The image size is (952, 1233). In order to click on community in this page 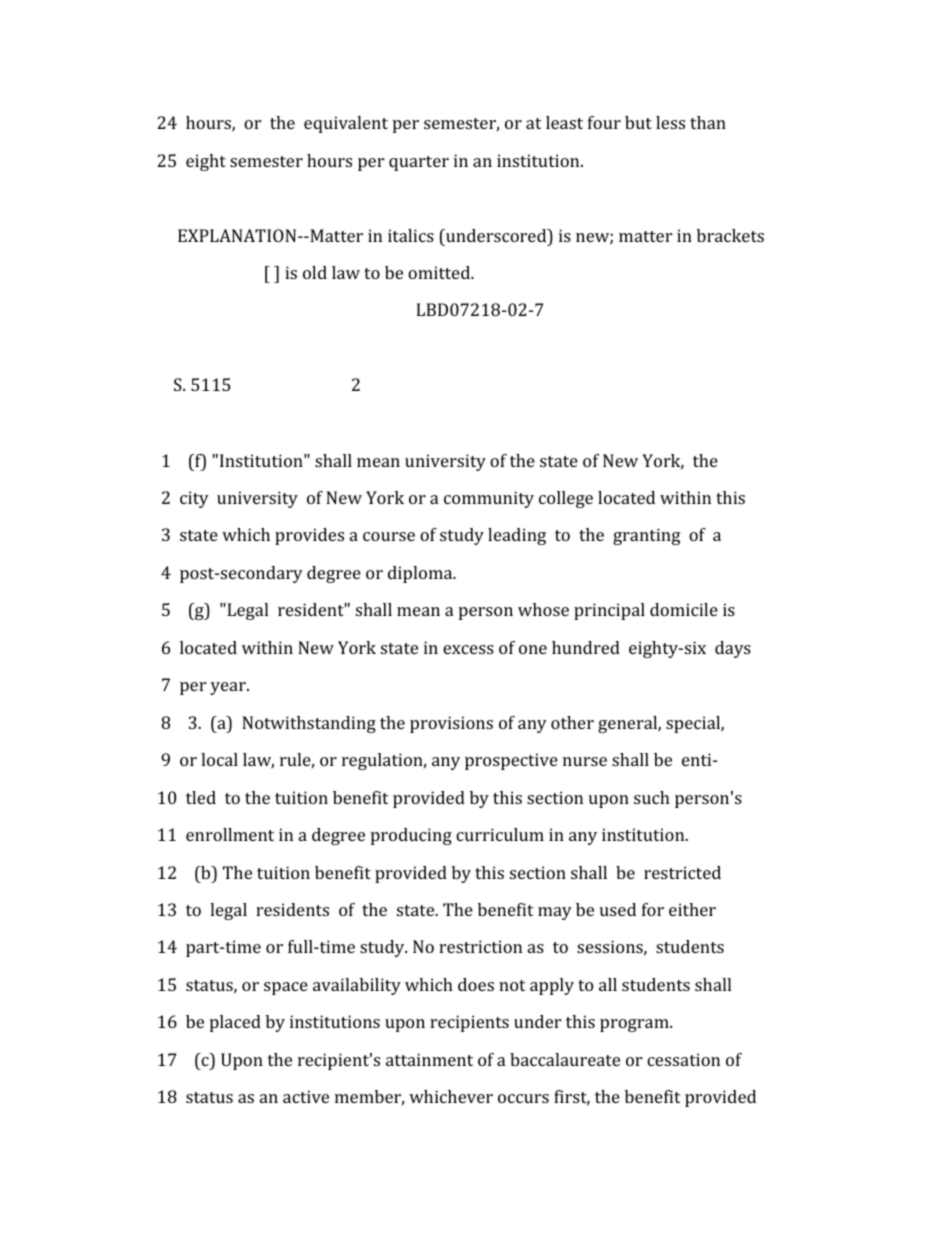, I will do `click(489, 499)`.
